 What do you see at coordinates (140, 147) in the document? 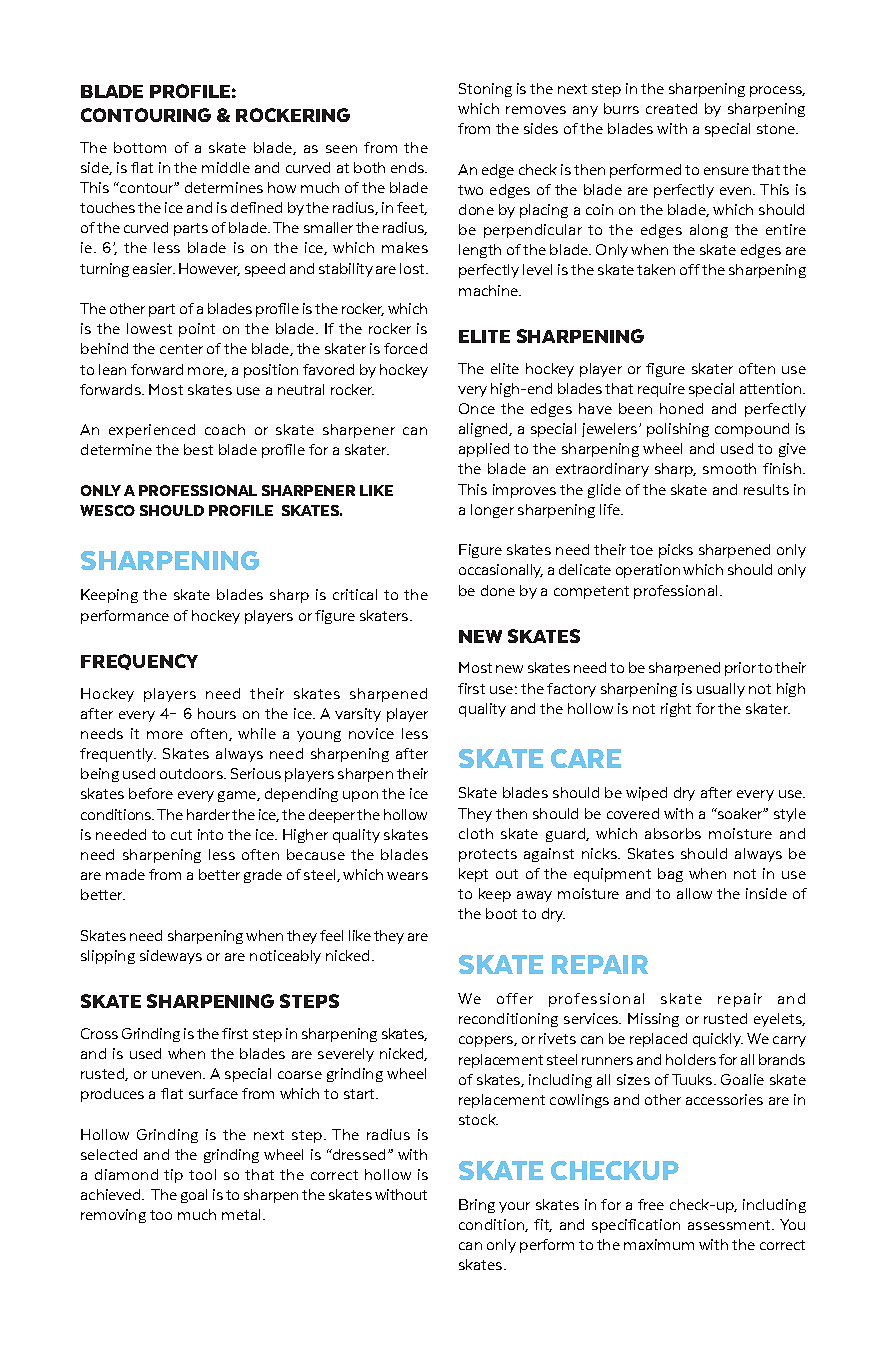
I see `bottom` at bounding box center [140, 147].
